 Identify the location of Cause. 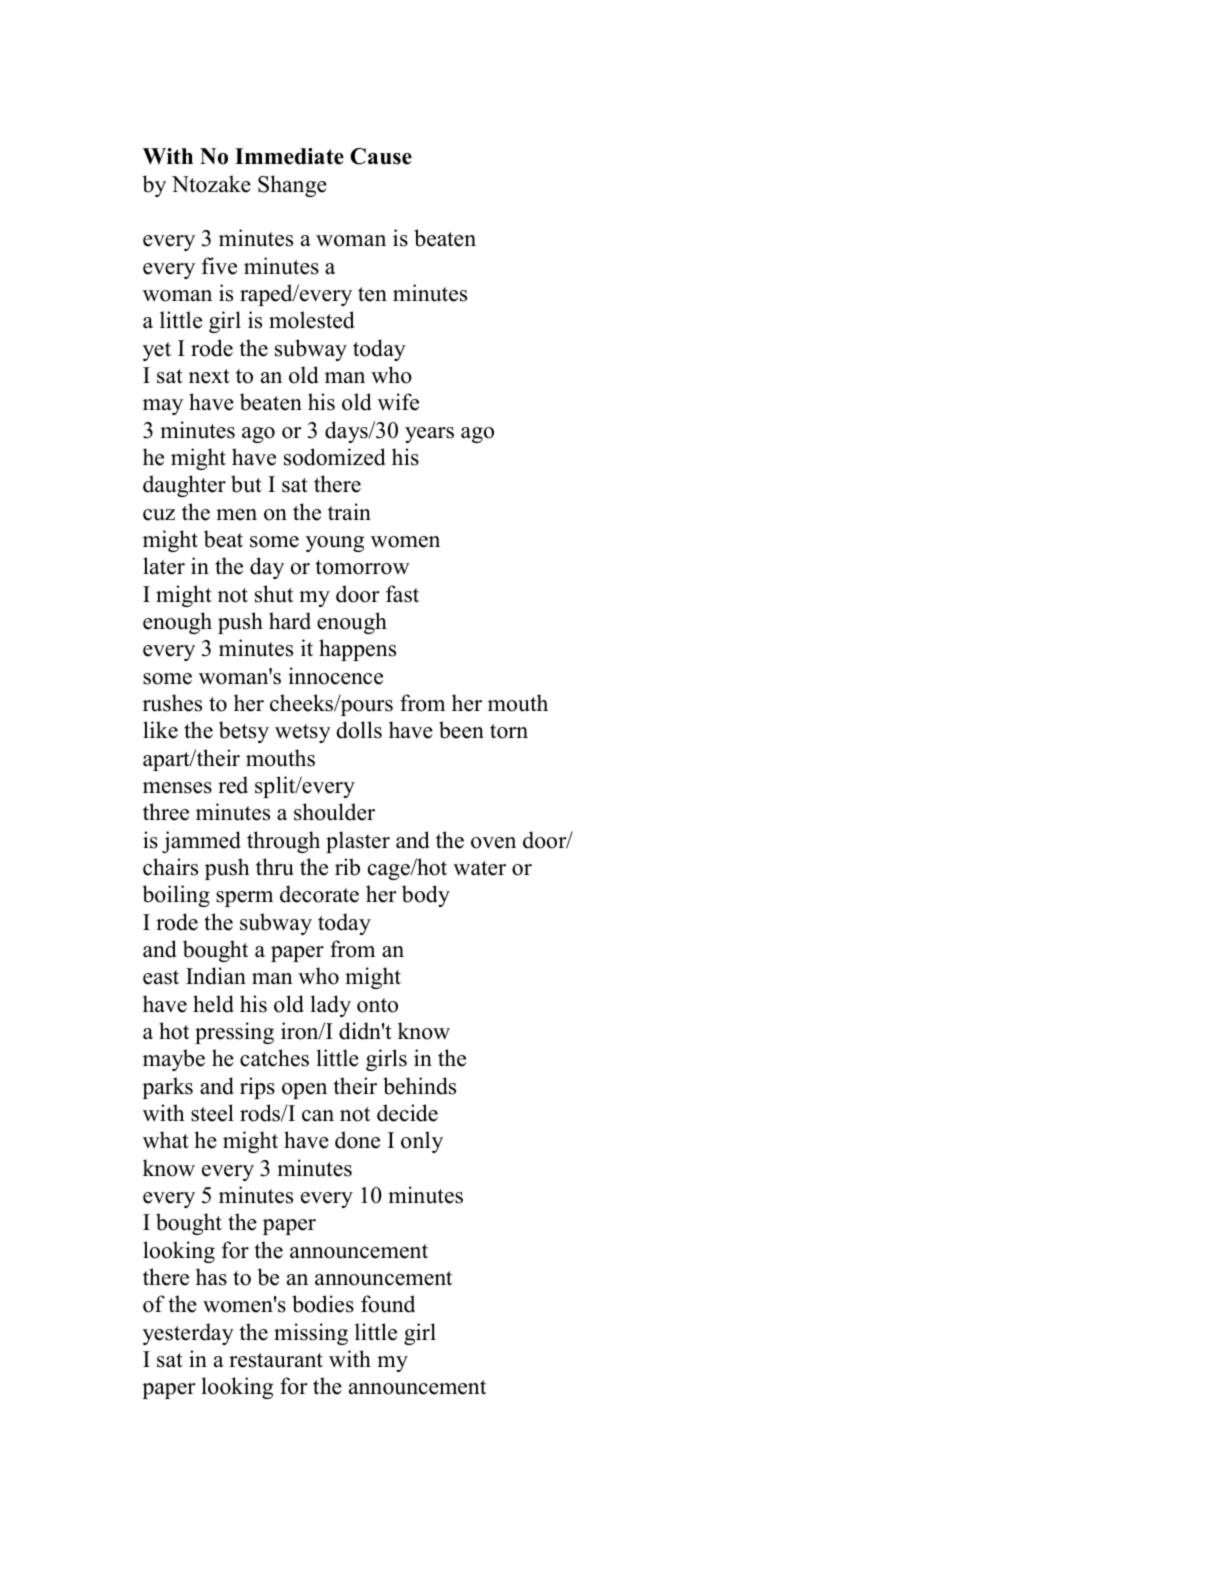
(381, 156).
